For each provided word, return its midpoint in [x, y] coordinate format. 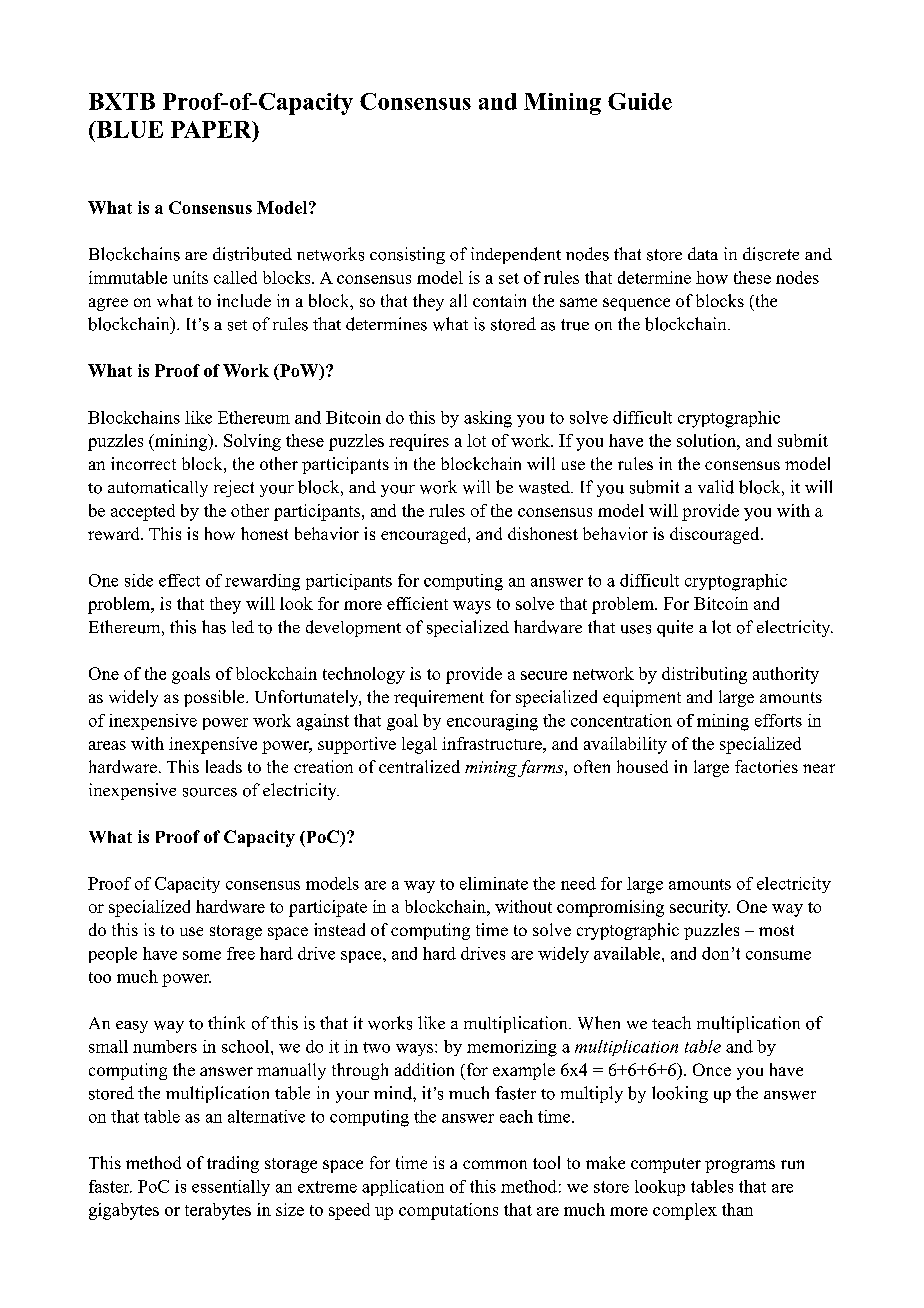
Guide [640, 101]
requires [419, 442]
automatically [158, 488]
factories [766, 766]
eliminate [494, 883]
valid [716, 487]
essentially [231, 1188]
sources [210, 792]
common [495, 1164]
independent [516, 255]
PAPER [212, 129]
